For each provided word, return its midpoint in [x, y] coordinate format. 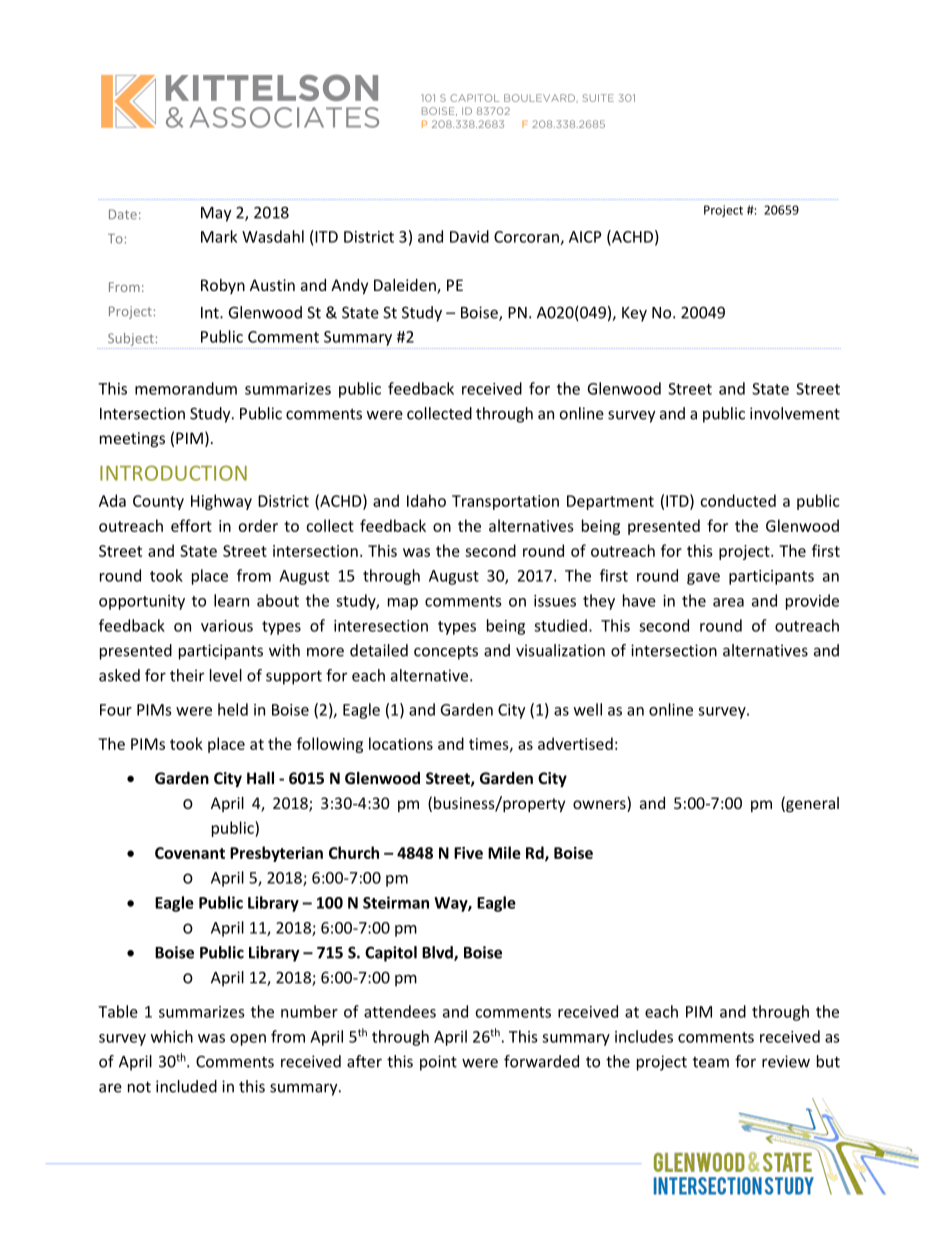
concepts [446, 652]
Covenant [190, 853]
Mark [219, 236]
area [728, 602]
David [469, 236]
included [186, 1086]
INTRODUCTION [173, 473]
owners [600, 806]
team [711, 1062]
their [187, 675]
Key [634, 314]
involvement [795, 413]
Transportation [505, 502]
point [438, 1063]
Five [468, 853]
